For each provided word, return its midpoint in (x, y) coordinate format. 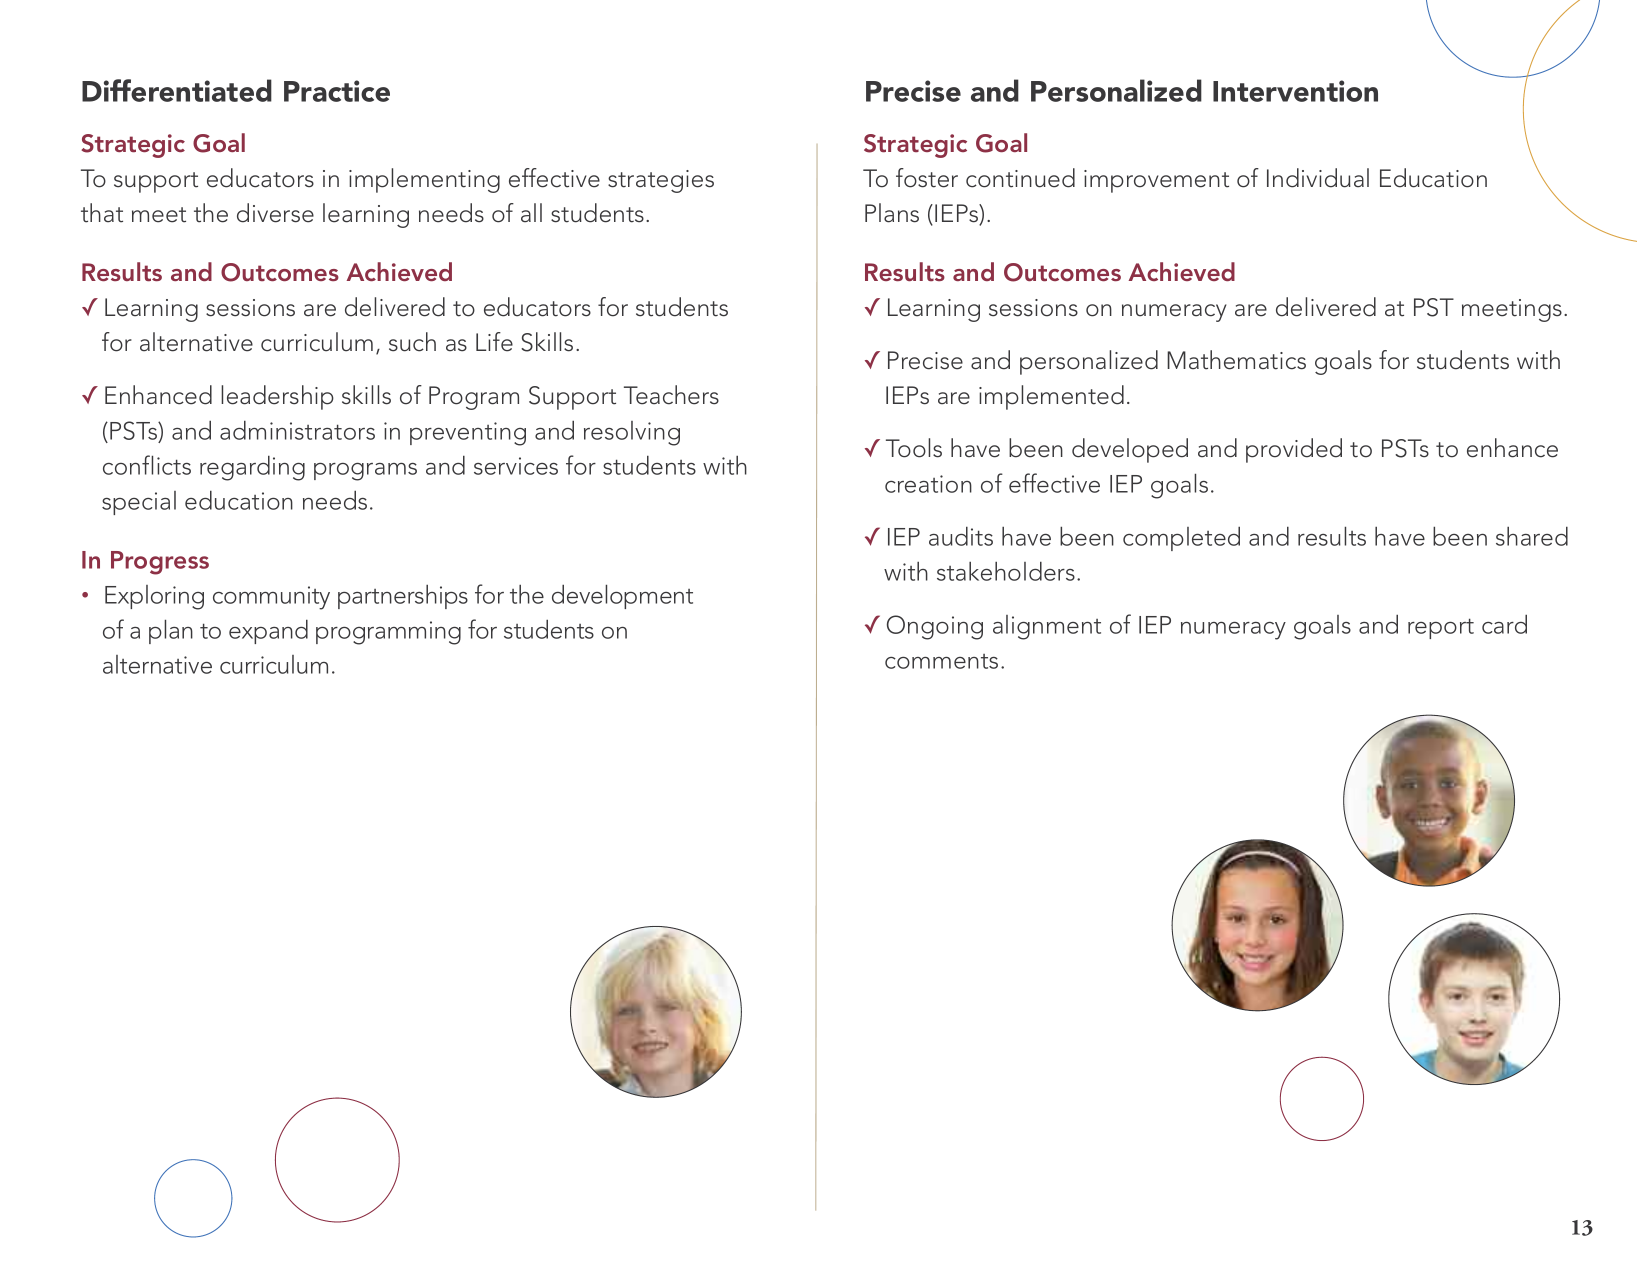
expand (268, 631)
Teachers (671, 395)
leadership (277, 397)
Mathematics (1236, 360)
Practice (337, 91)
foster (927, 178)
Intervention (1295, 91)
